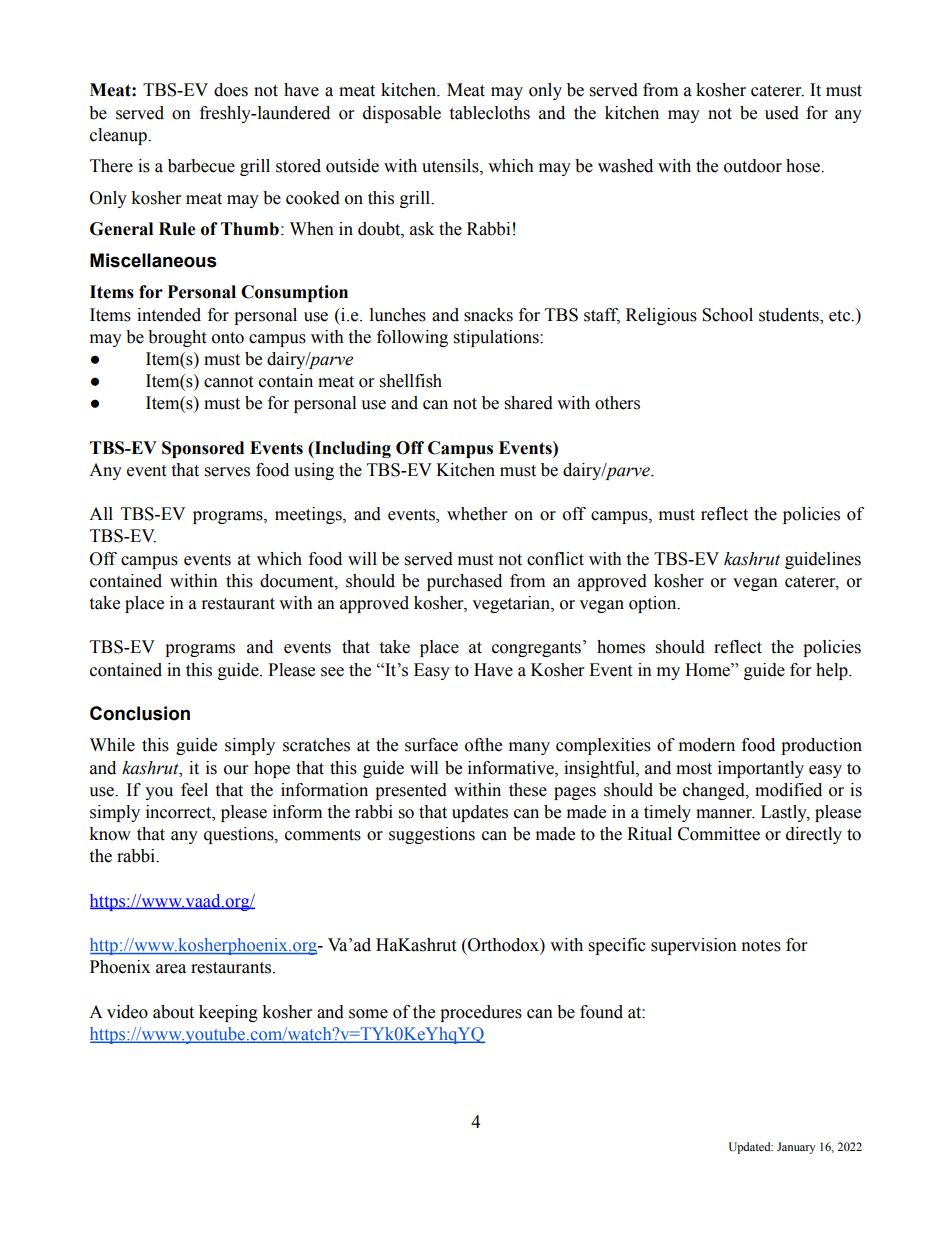 The height and width of the page is (1233, 952). What do you see at coordinates (481, 1013) in the page?
I see `procedures` at bounding box center [481, 1013].
